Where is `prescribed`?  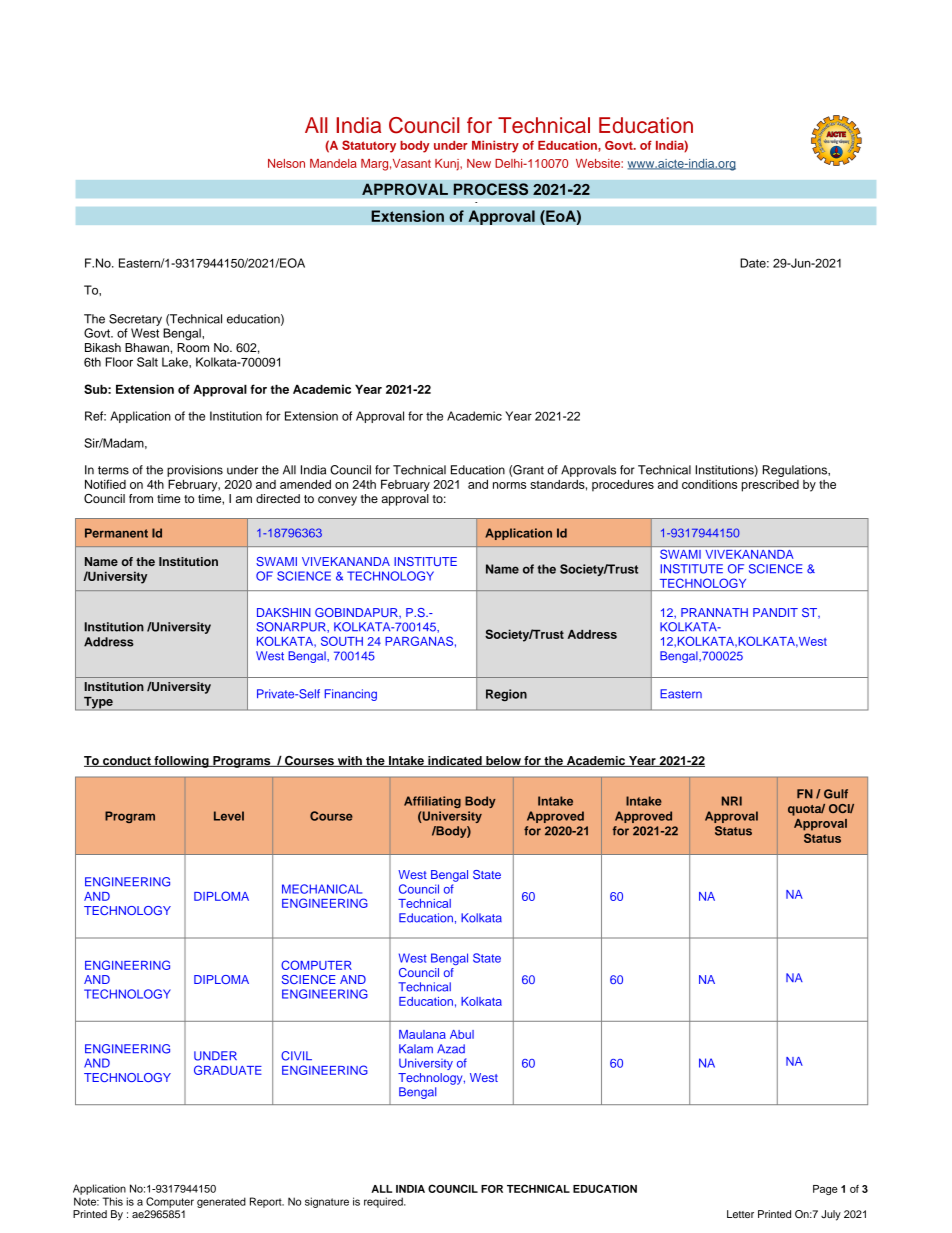
prescribed is located at coordinates (770, 486).
